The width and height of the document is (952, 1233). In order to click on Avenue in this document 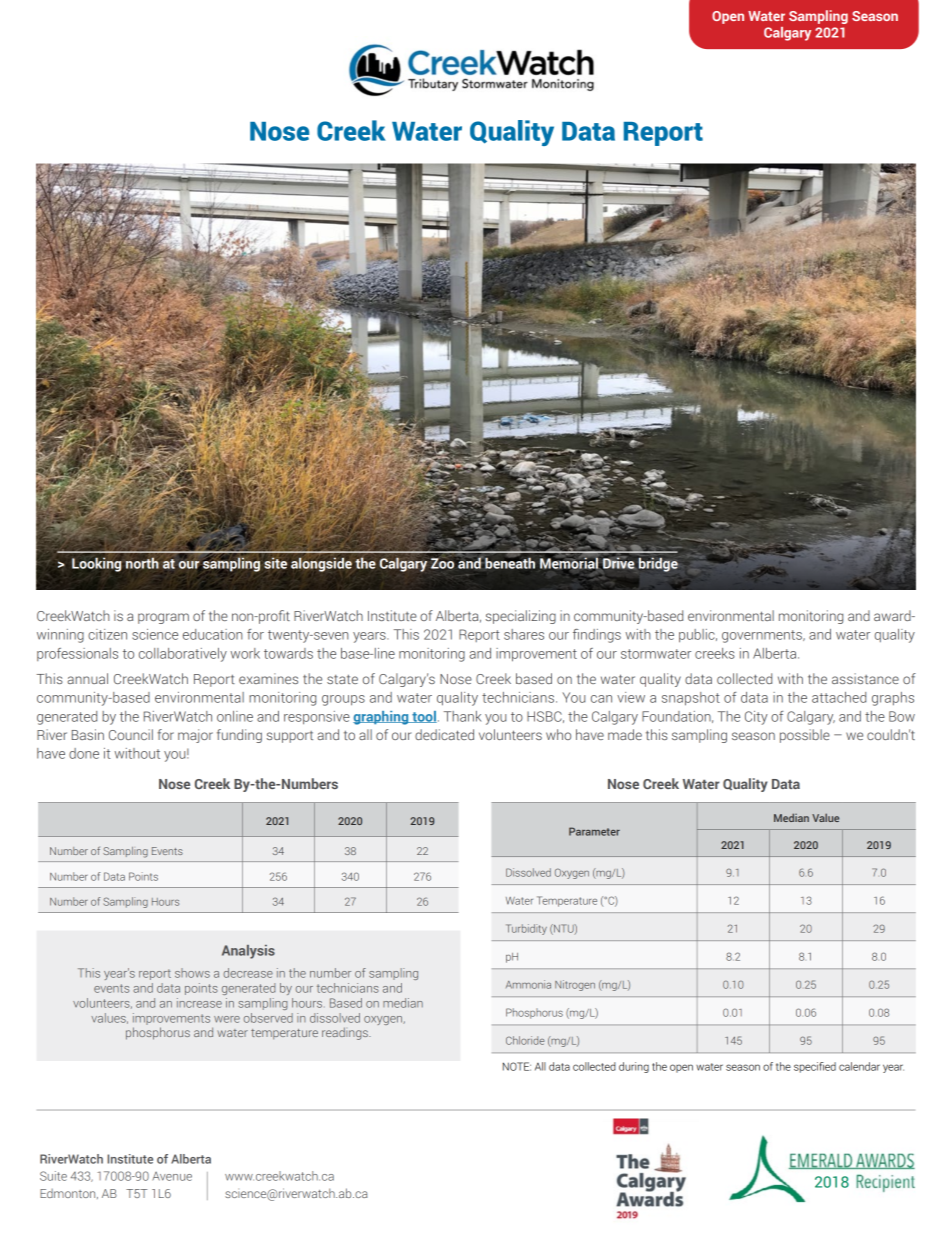, I will do `click(172, 1176)`.
